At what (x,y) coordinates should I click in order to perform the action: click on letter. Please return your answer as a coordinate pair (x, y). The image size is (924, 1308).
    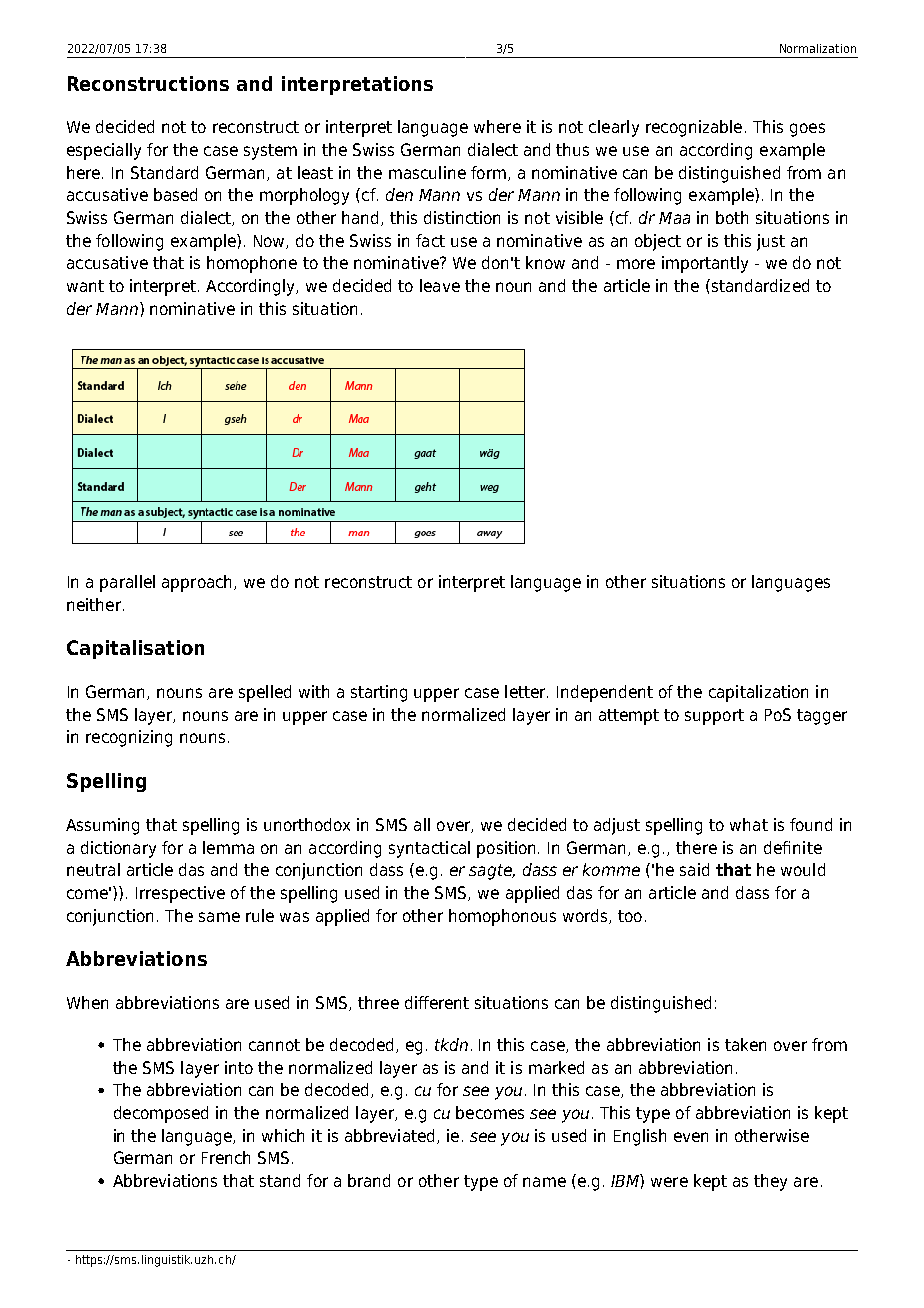
    Looking at the image, I should click on (526, 691).
